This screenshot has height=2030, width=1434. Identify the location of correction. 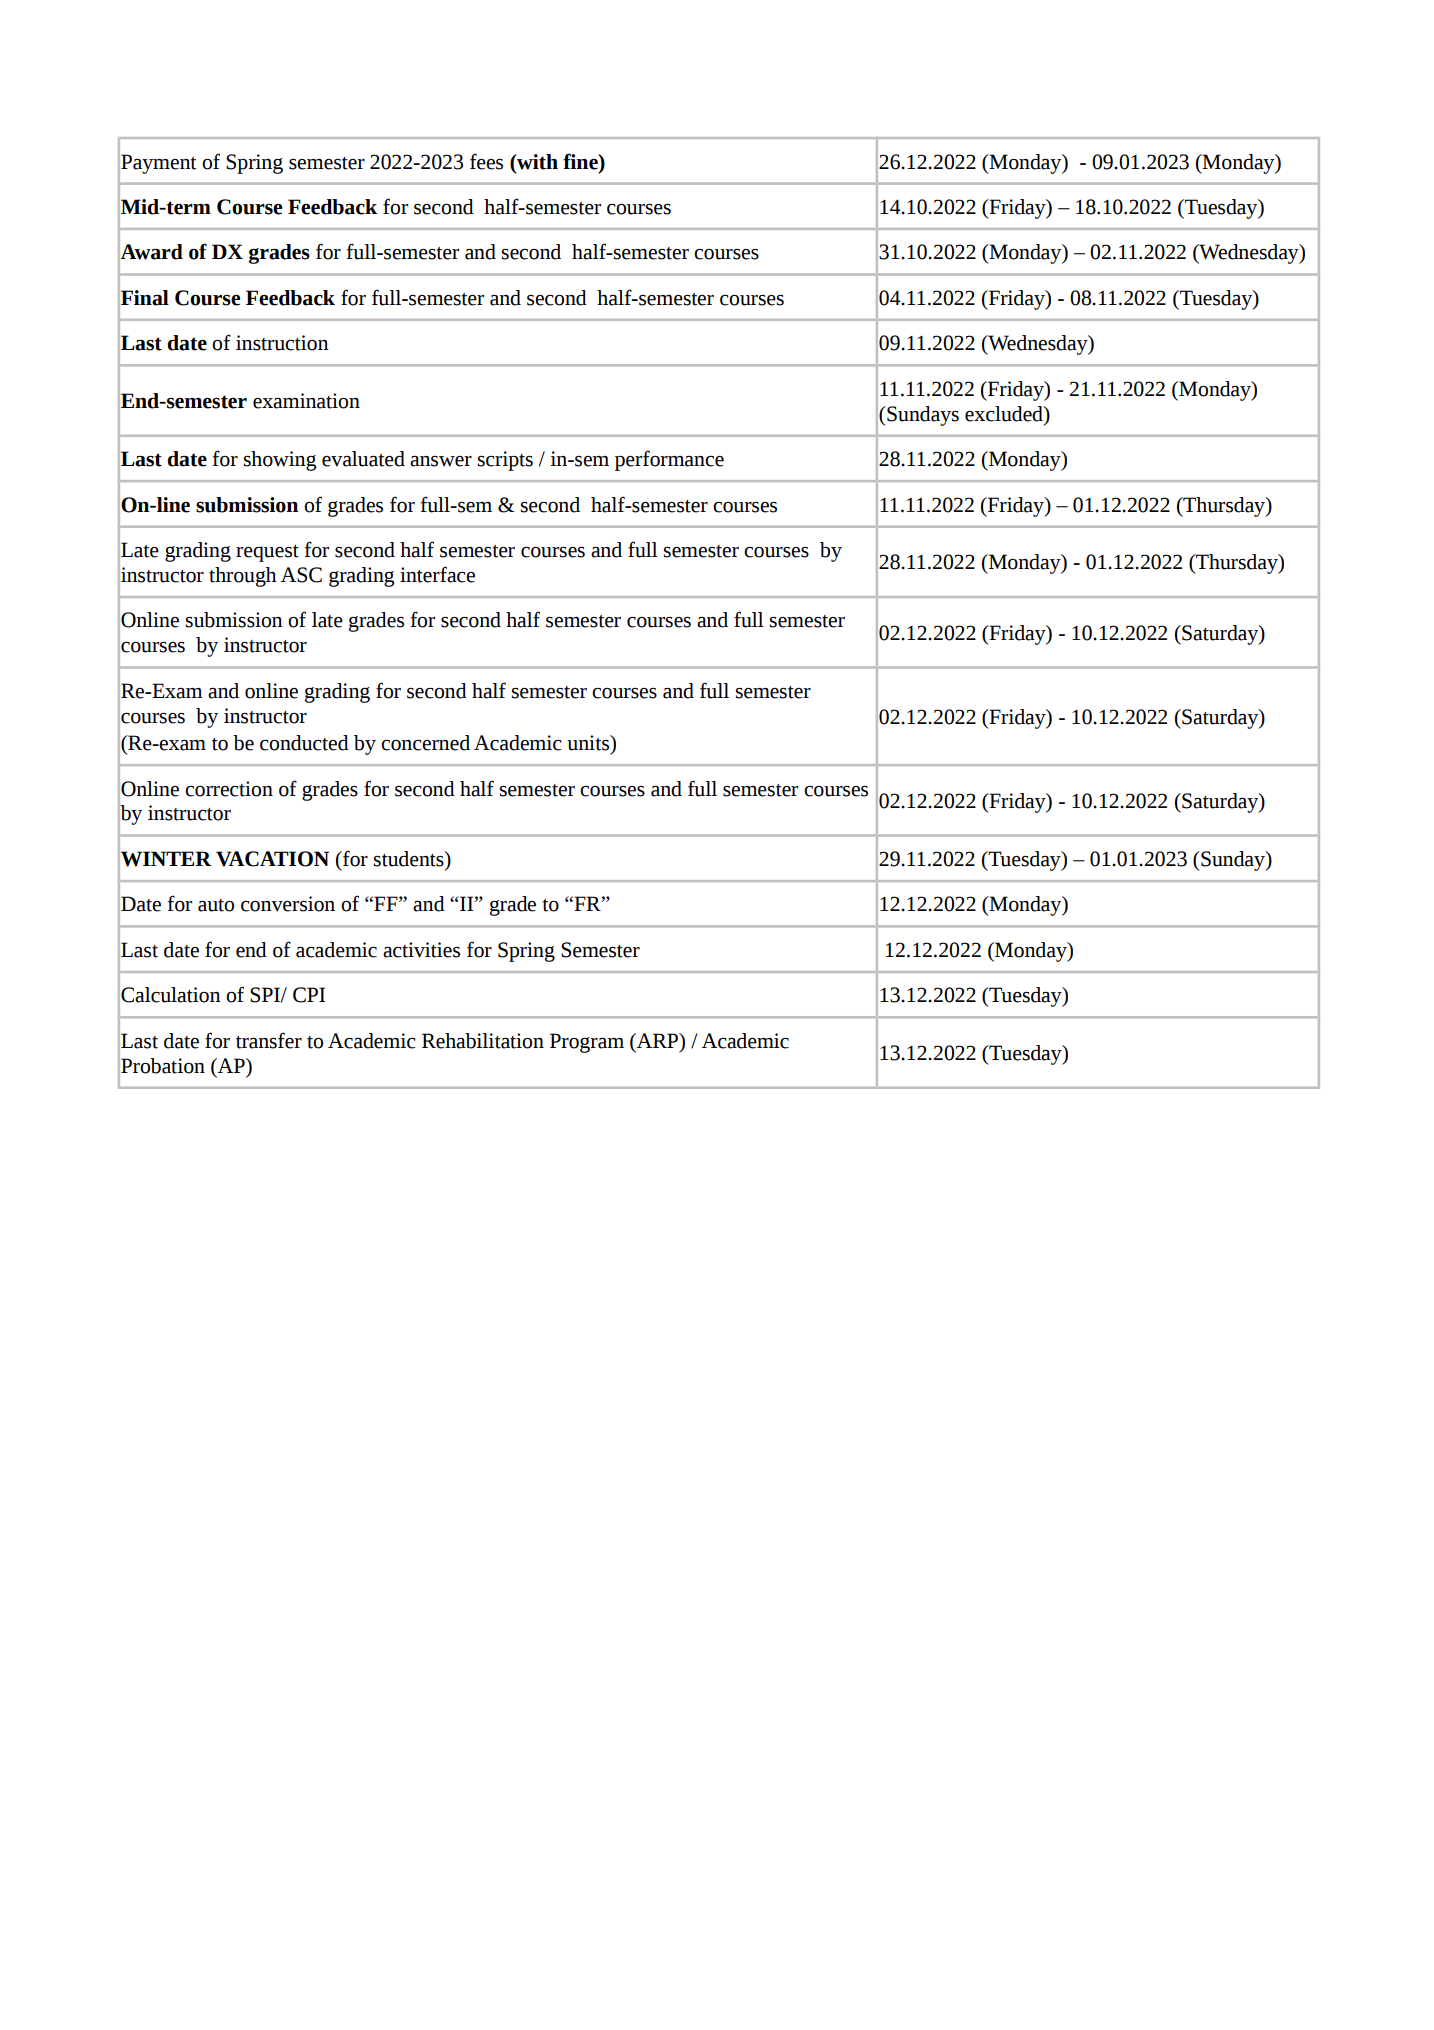
(229, 789).
